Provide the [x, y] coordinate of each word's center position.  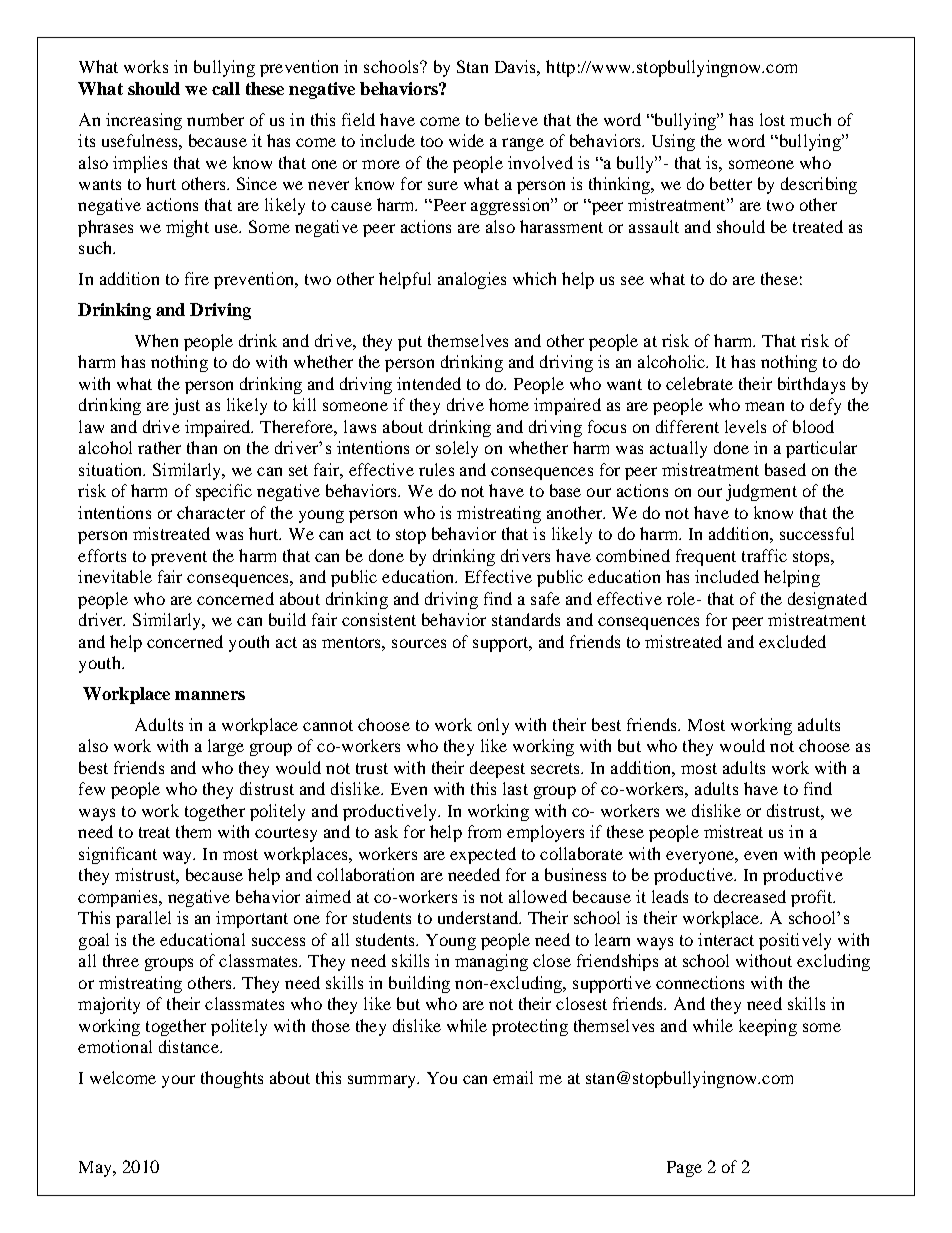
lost [772, 119]
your [178, 1081]
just [186, 406]
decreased [750, 896]
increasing [144, 121]
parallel [143, 919]
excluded [792, 641]
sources [419, 643]
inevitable [115, 576]
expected [483, 855]
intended [429, 383]
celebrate [699, 383]
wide [466, 140]
